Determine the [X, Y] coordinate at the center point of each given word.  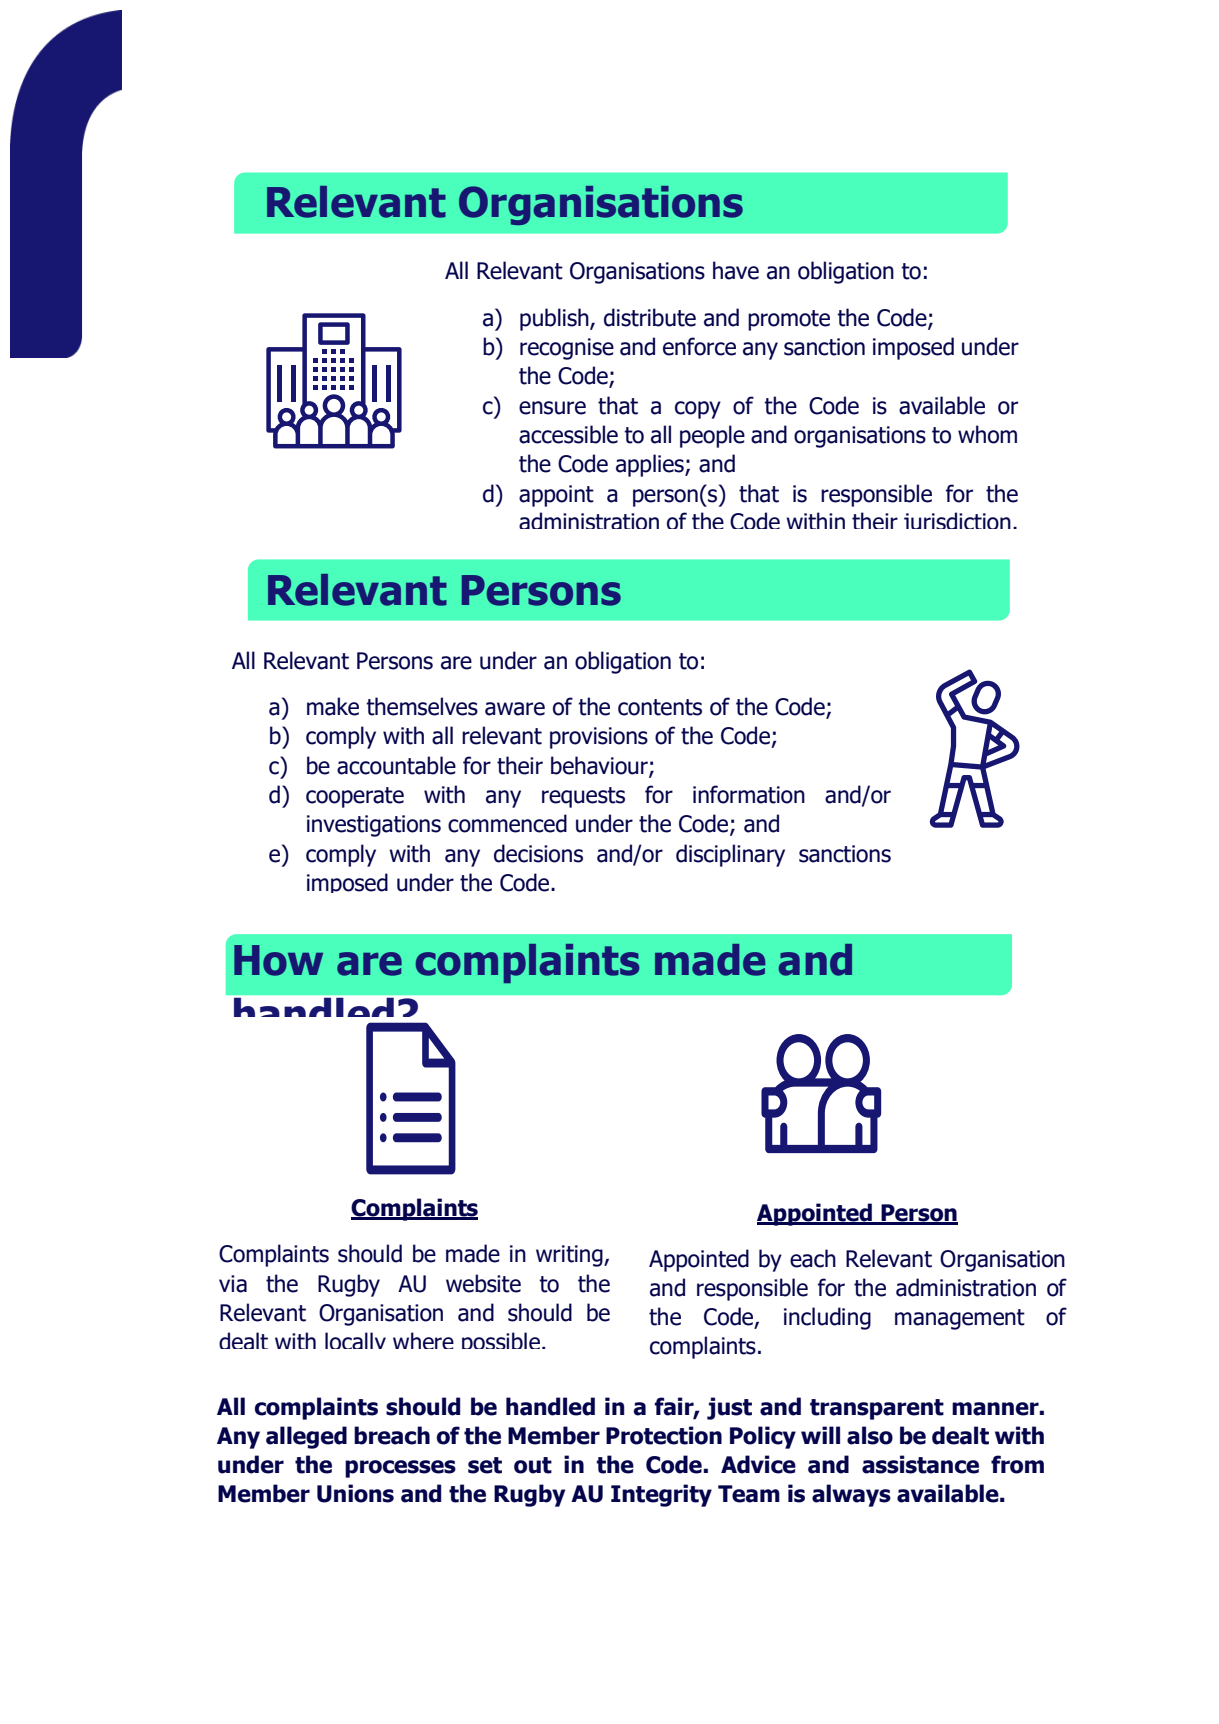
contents [660, 707]
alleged [306, 1437]
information [749, 794]
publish [555, 319]
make [333, 706]
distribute [650, 317]
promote [789, 320]
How [278, 960]
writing [570, 1256]
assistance [920, 1464]
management [960, 1319]
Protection [664, 1435]
